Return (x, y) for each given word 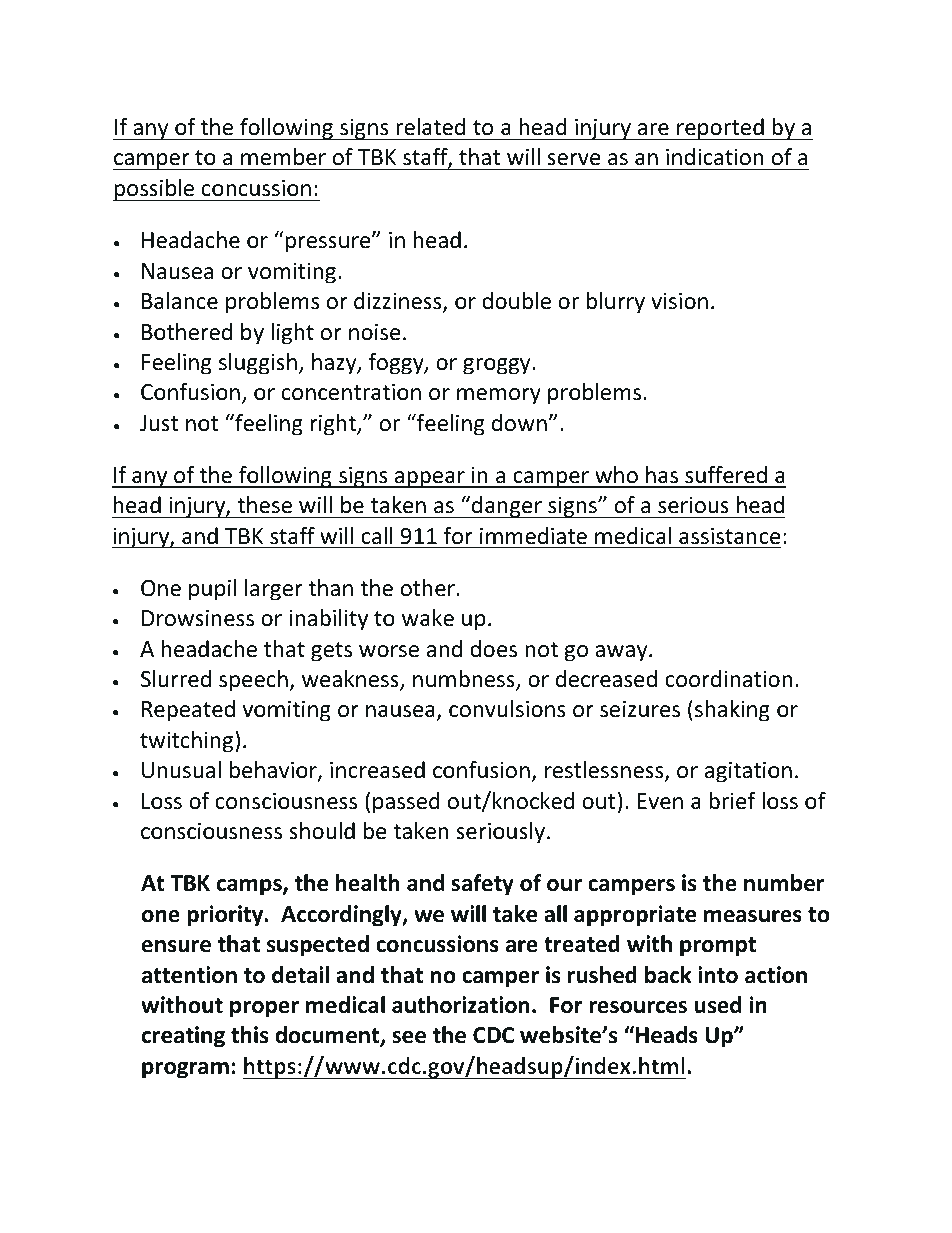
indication (714, 157)
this (249, 1035)
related (430, 127)
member (283, 157)
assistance (730, 536)
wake (428, 618)
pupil (212, 590)
